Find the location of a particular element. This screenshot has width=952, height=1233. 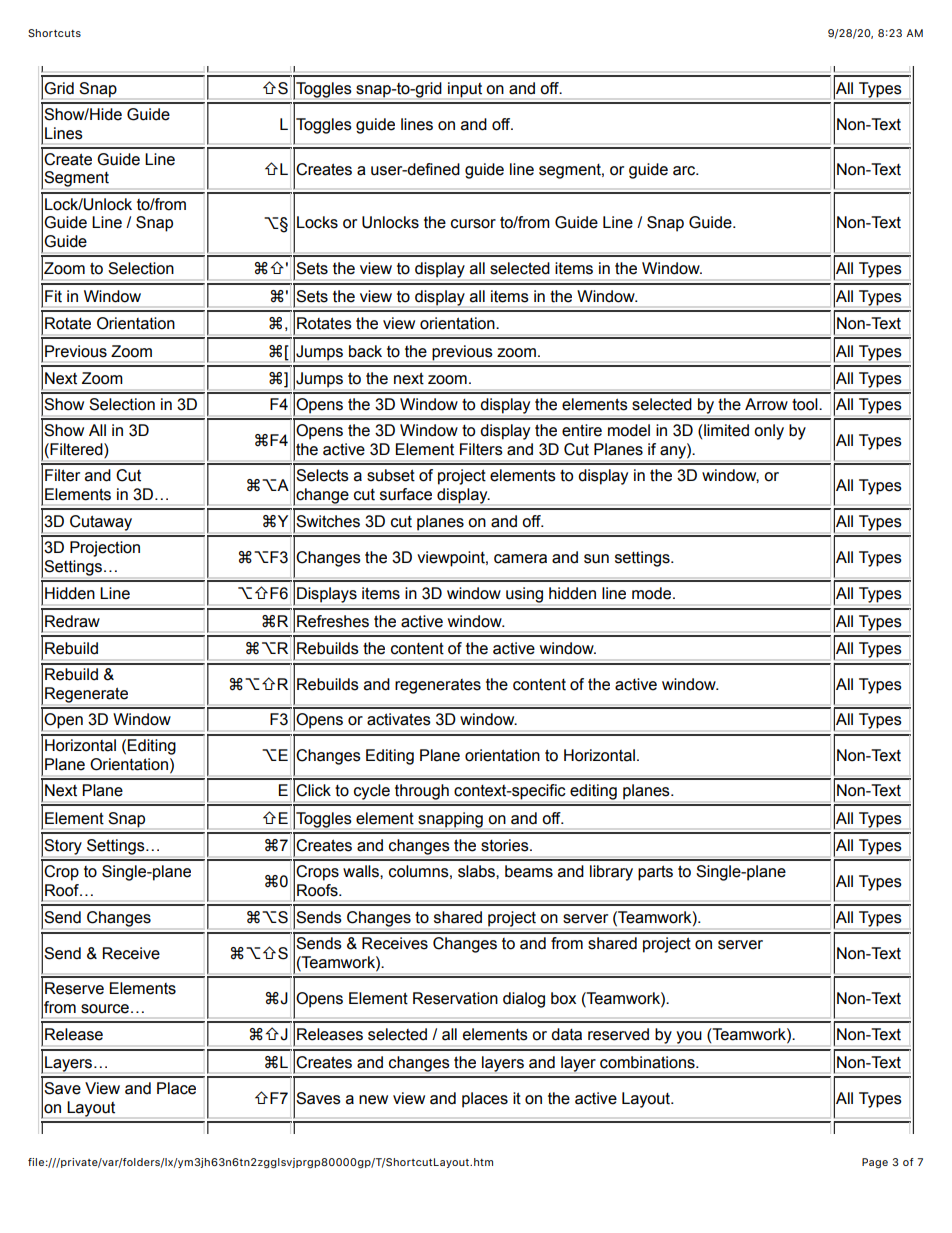

new is located at coordinates (373, 1100).
